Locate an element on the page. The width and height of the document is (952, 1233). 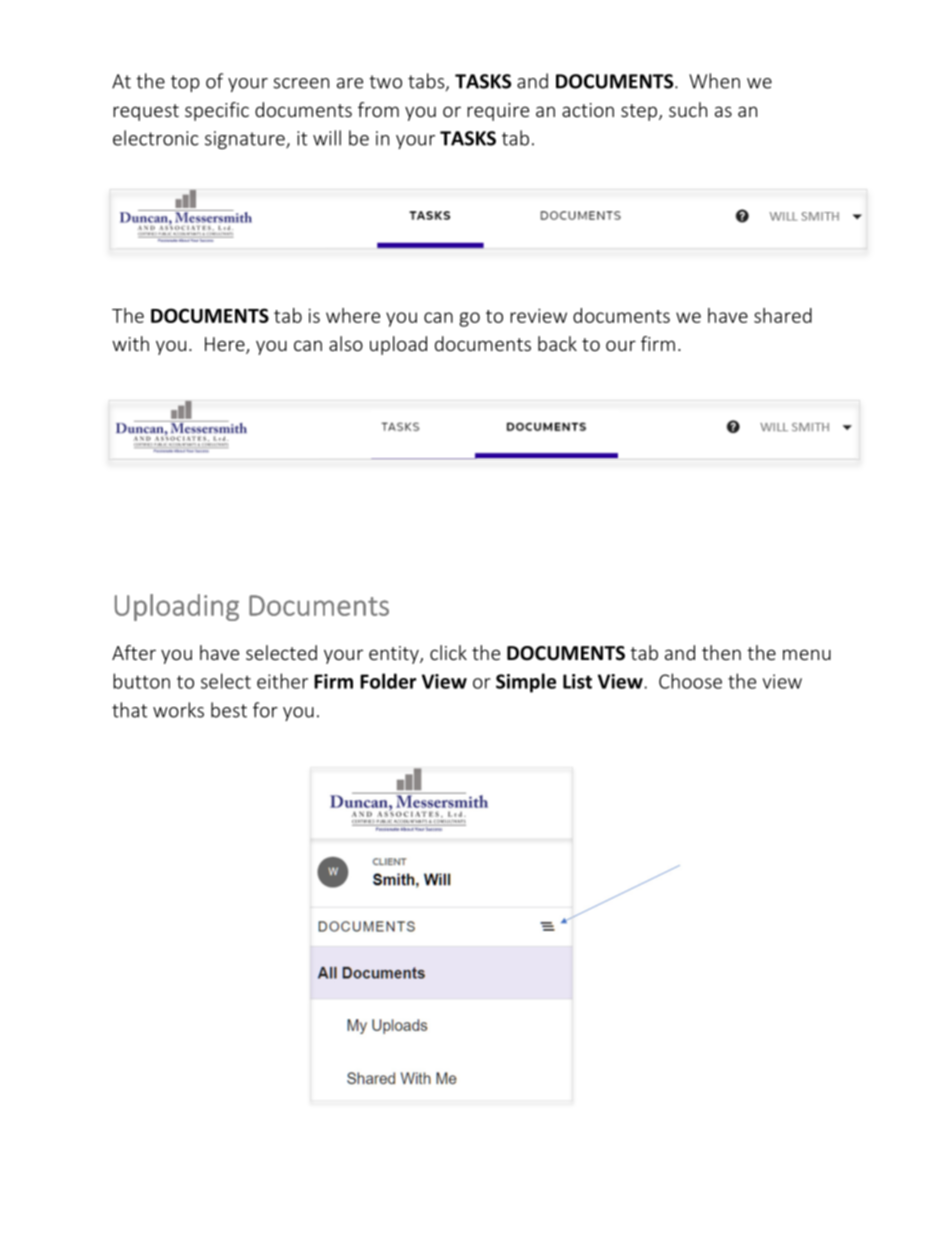
When is located at coordinates (714, 81).
